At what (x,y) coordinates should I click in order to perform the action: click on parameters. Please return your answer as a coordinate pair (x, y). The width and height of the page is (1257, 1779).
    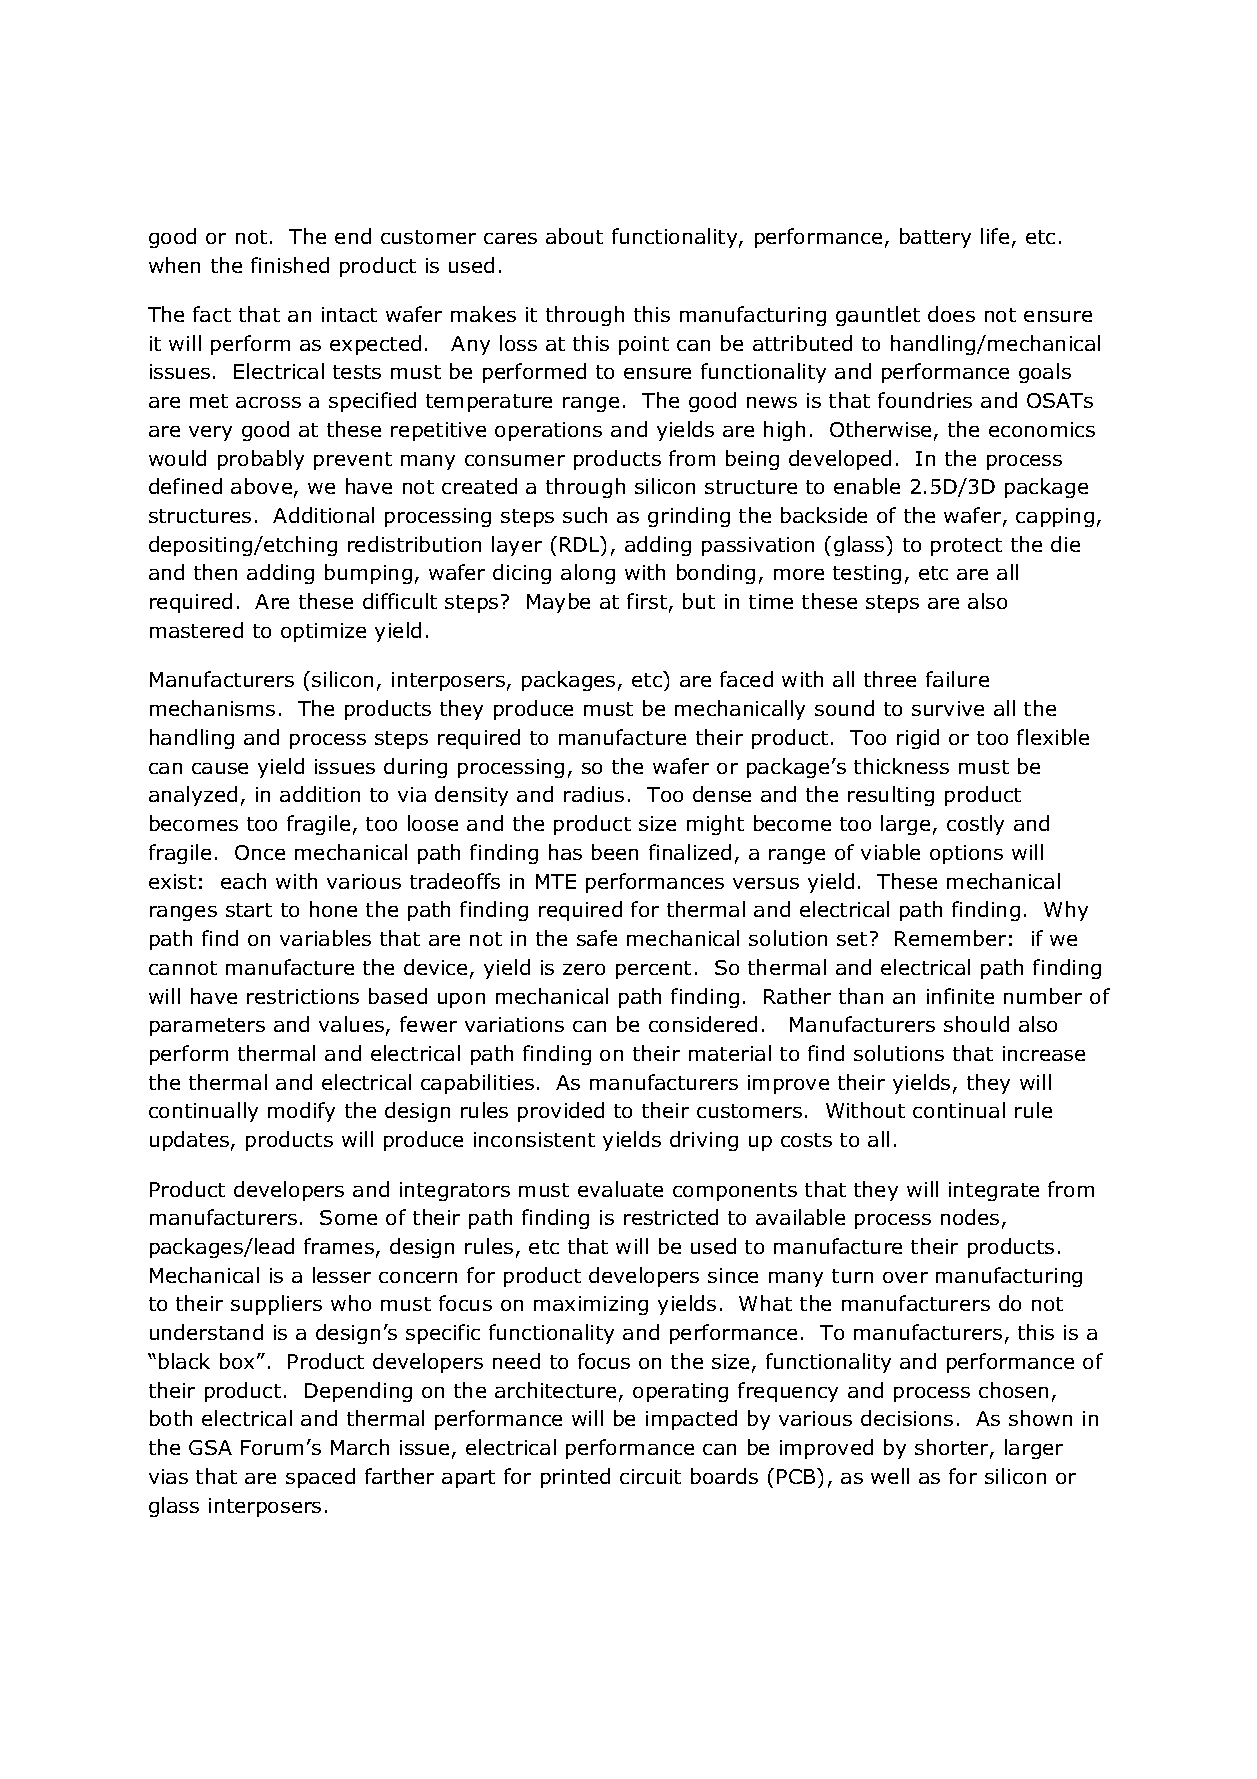
    Looking at the image, I should click on (207, 1027).
